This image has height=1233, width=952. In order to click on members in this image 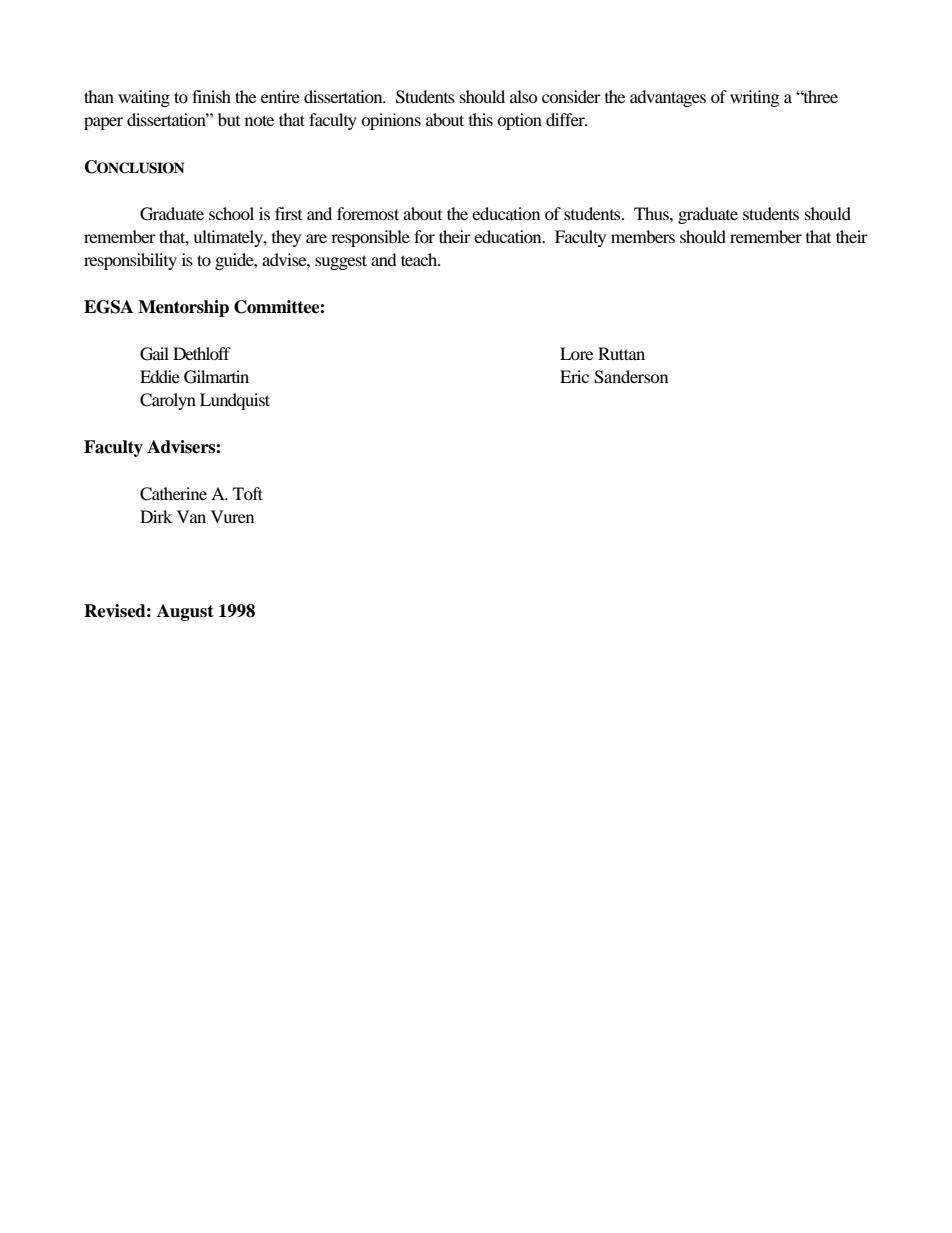, I will do `click(643, 236)`.
